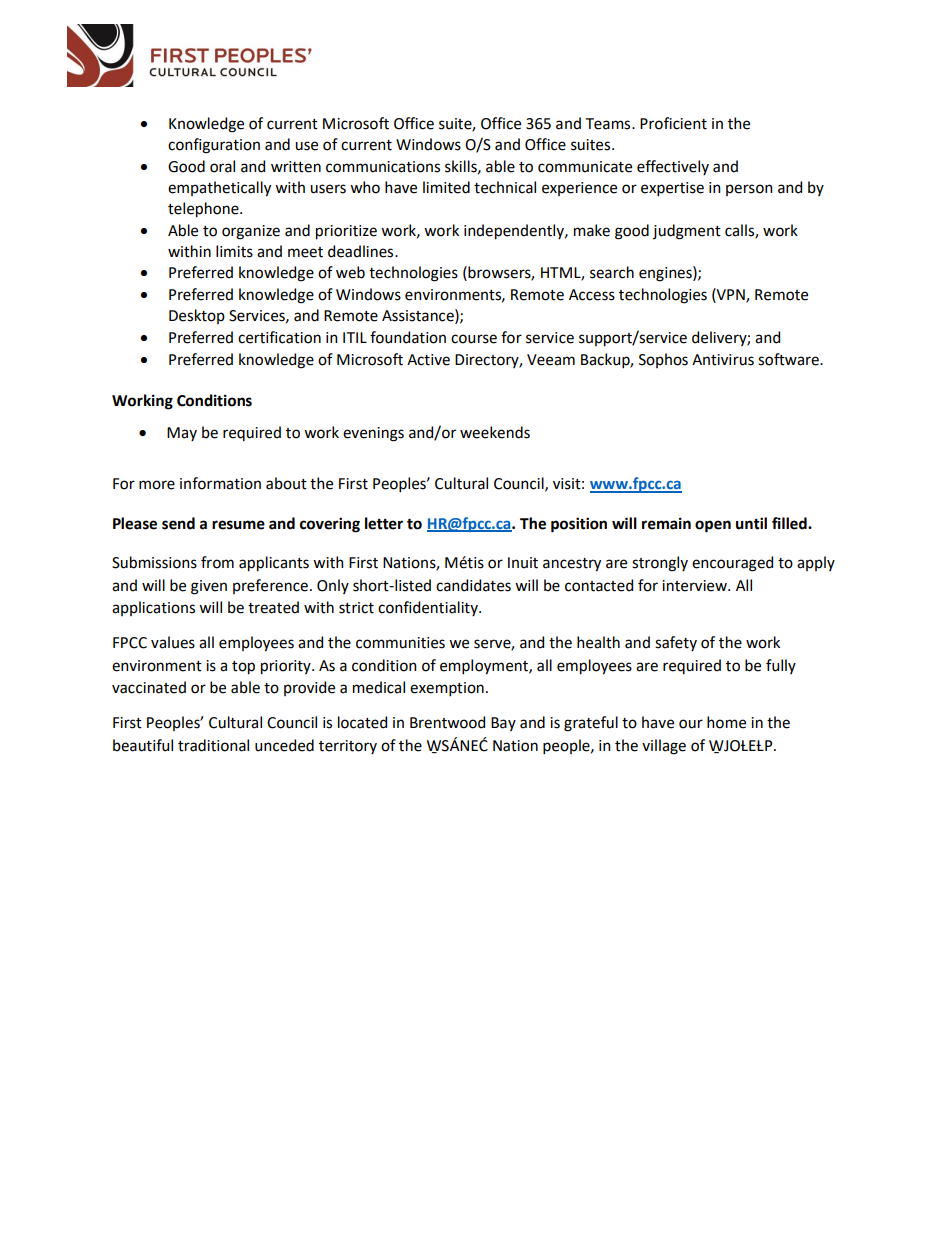 The height and width of the page is (1233, 952). I want to click on traditional, so click(213, 745).
